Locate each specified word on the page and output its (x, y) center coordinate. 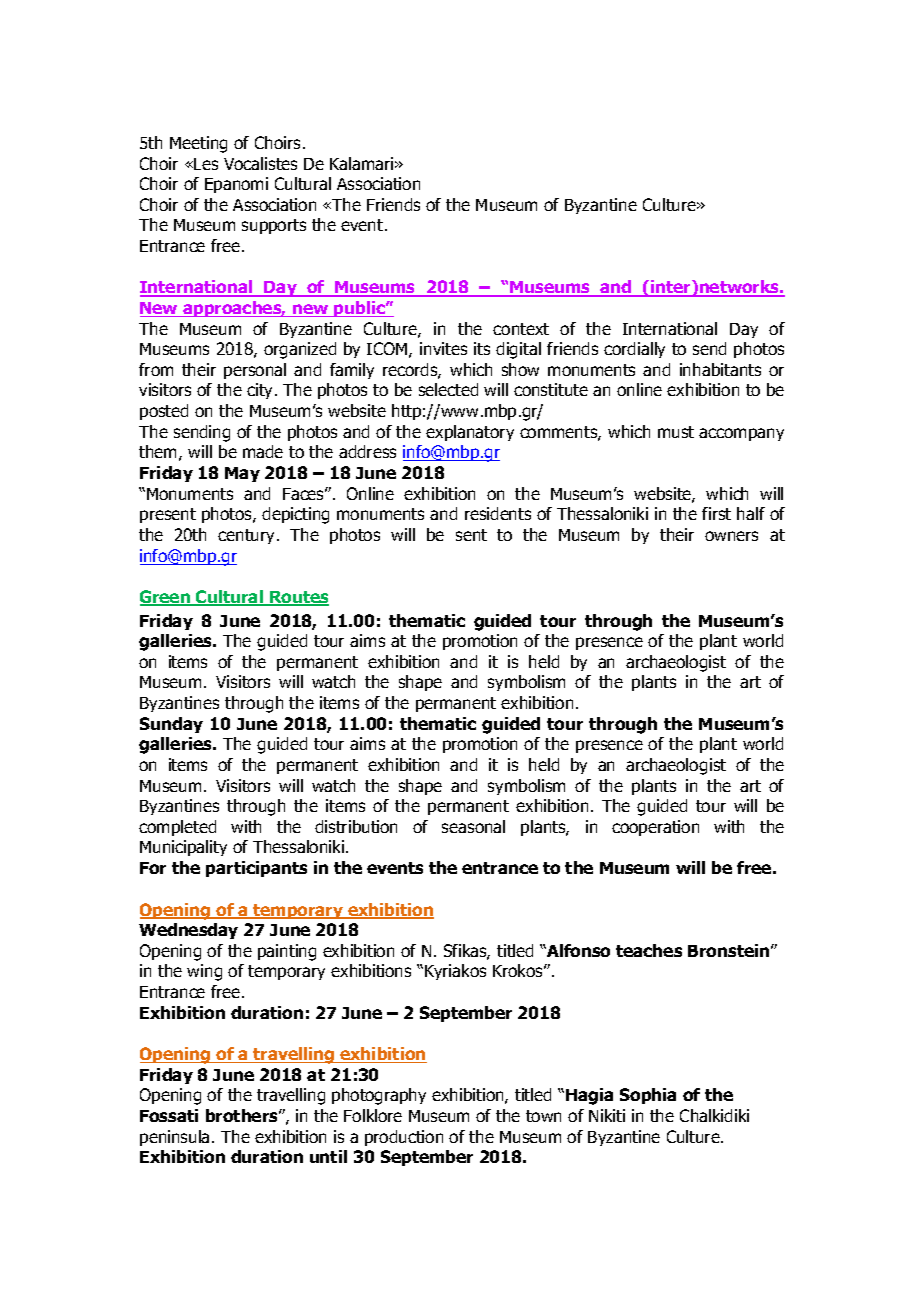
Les (206, 164)
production (404, 1138)
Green (166, 598)
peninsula (174, 1138)
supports (274, 226)
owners (731, 536)
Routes (298, 598)
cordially (634, 350)
